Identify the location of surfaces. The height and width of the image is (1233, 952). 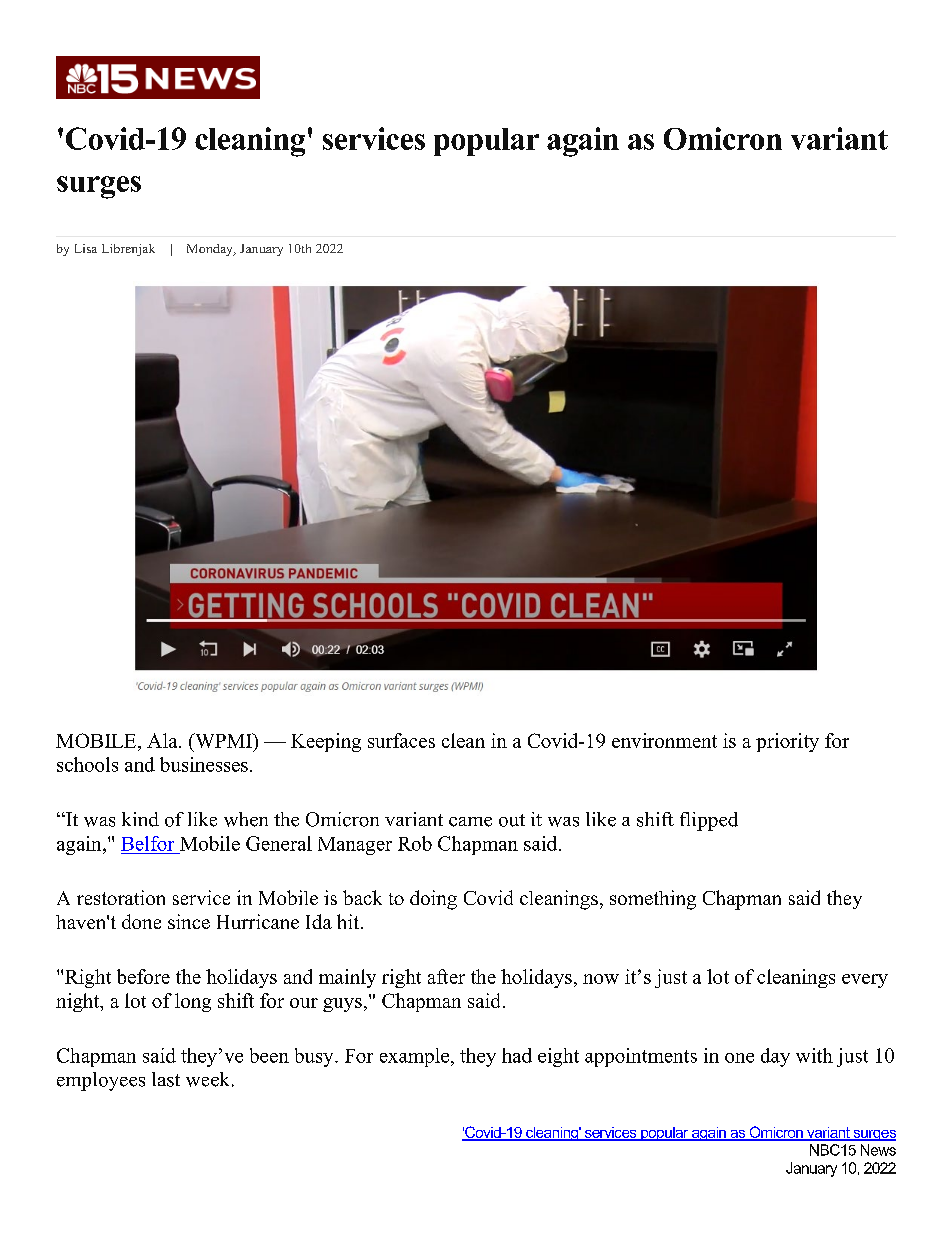
(401, 740).
